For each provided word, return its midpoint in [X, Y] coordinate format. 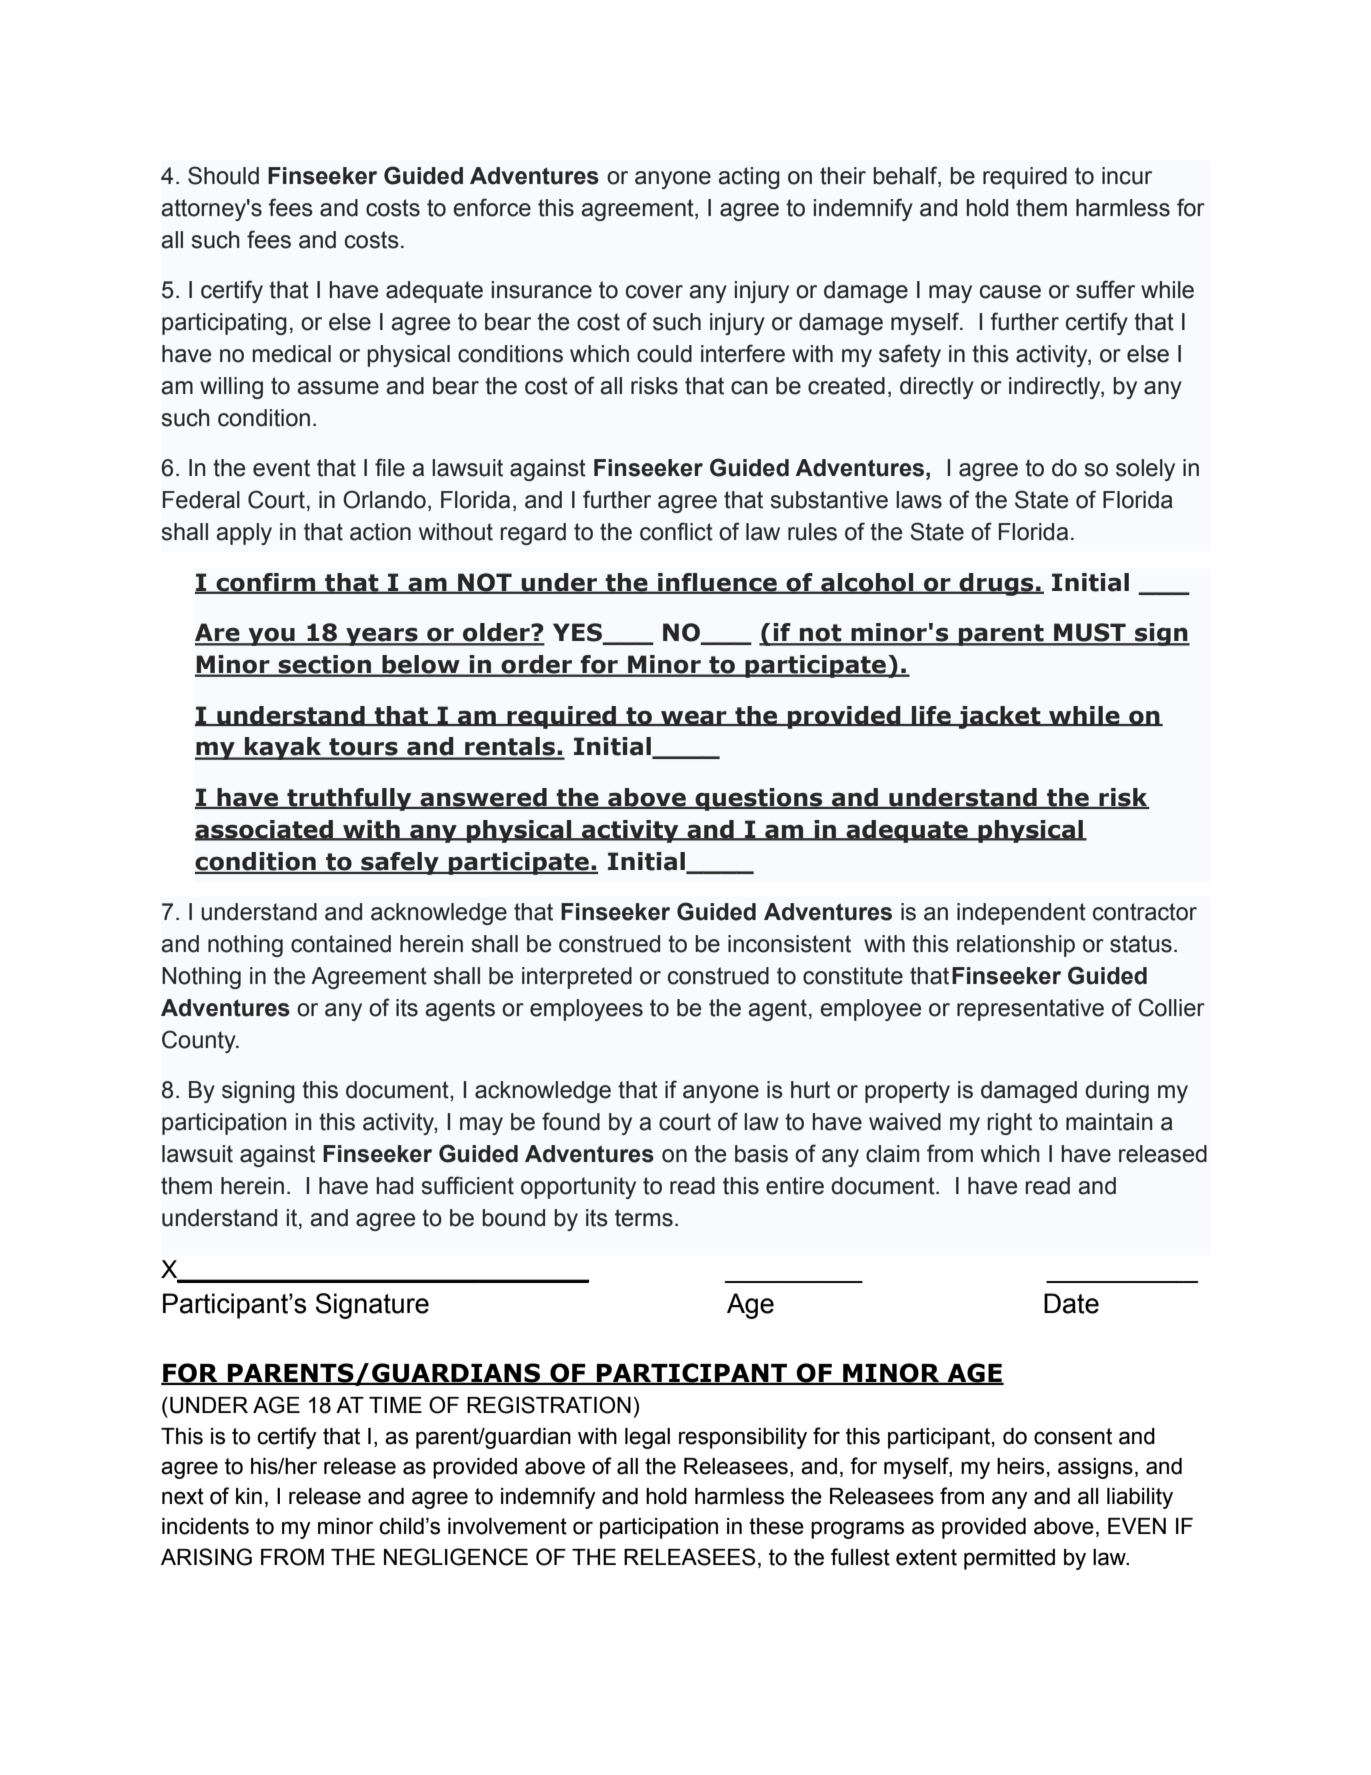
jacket [1000, 717]
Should [223, 175]
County [200, 1041]
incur [1127, 176]
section [324, 665]
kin [249, 1496]
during [1117, 1092]
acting [749, 178]
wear [694, 718]
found [571, 1121]
